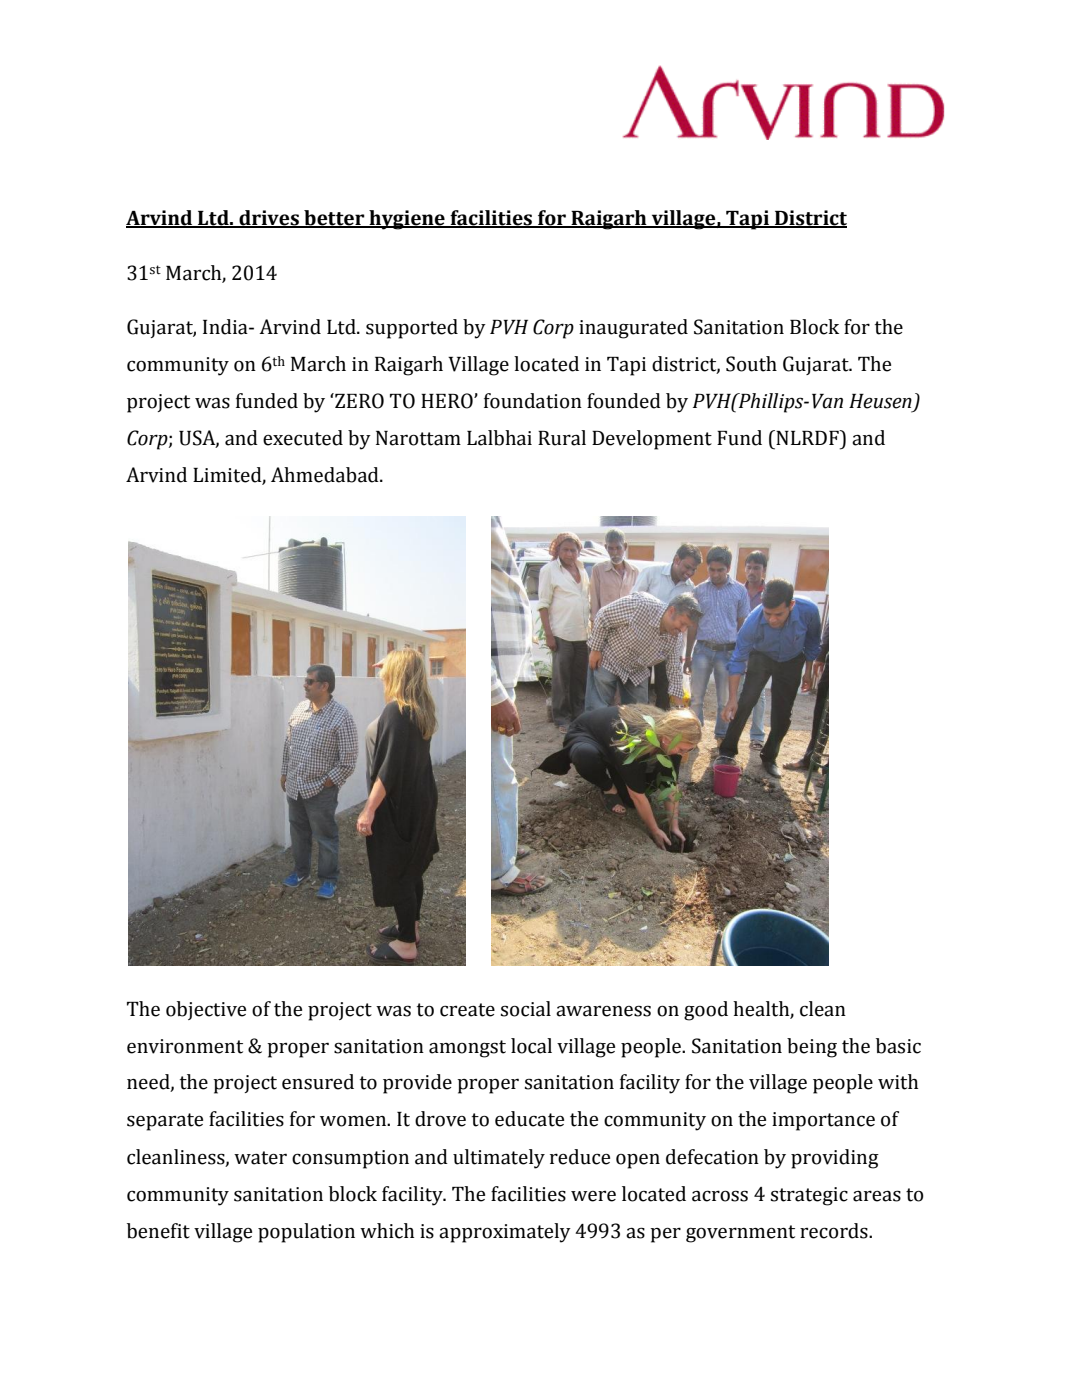 The height and width of the page is (1390, 1074). What do you see at coordinates (326, 475) in the page?
I see `Ahmedabad` at bounding box center [326, 475].
